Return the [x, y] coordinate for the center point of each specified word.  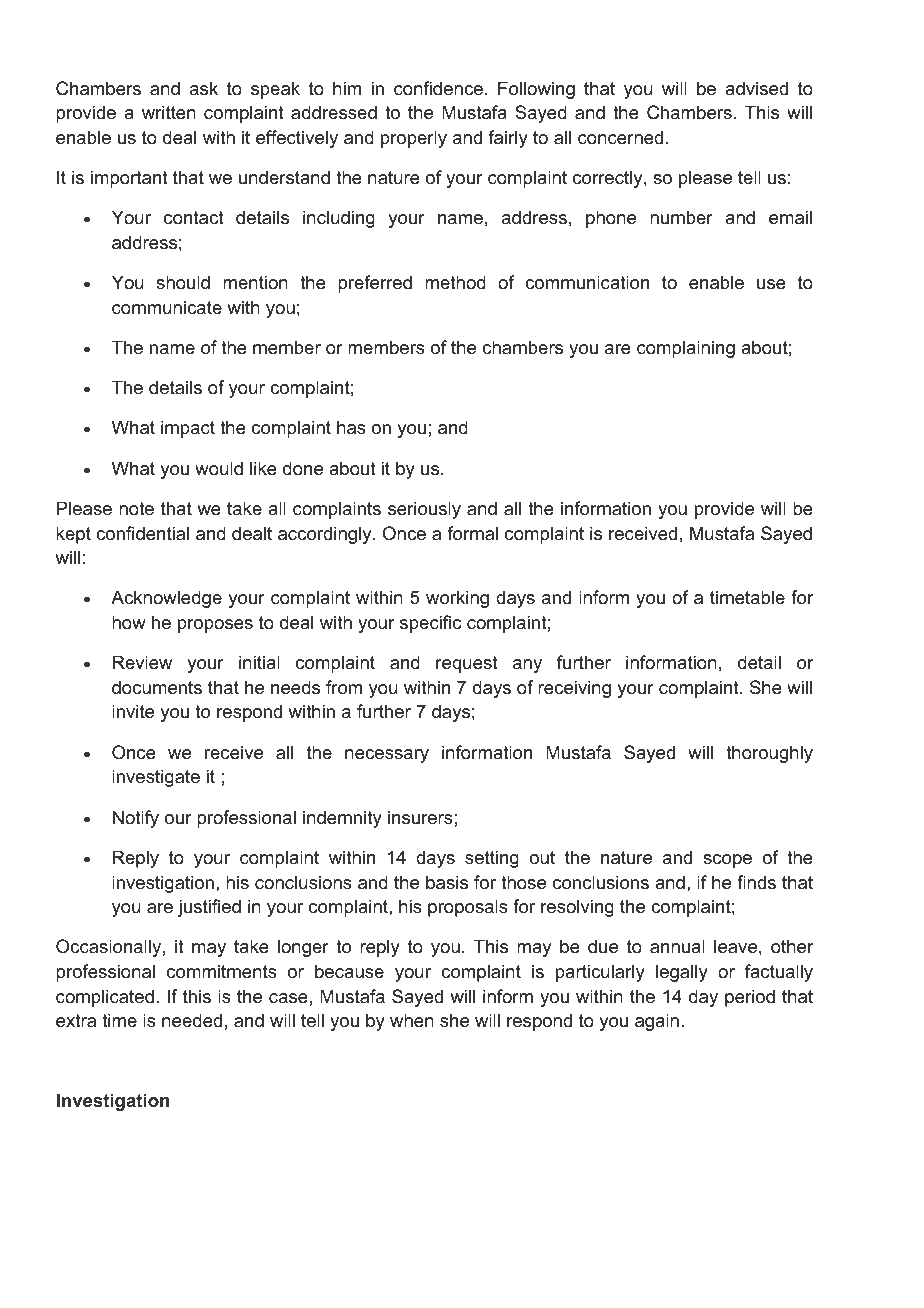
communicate [167, 307]
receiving [574, 689]
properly [414, 139]
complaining [686, 349]
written [169, 112]
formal [472, 533]
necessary [387, 756]
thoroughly [769, 754]
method [455, 282]
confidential [142, 533]
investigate [156, 778]
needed [192, 1020]
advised [756, 88]
